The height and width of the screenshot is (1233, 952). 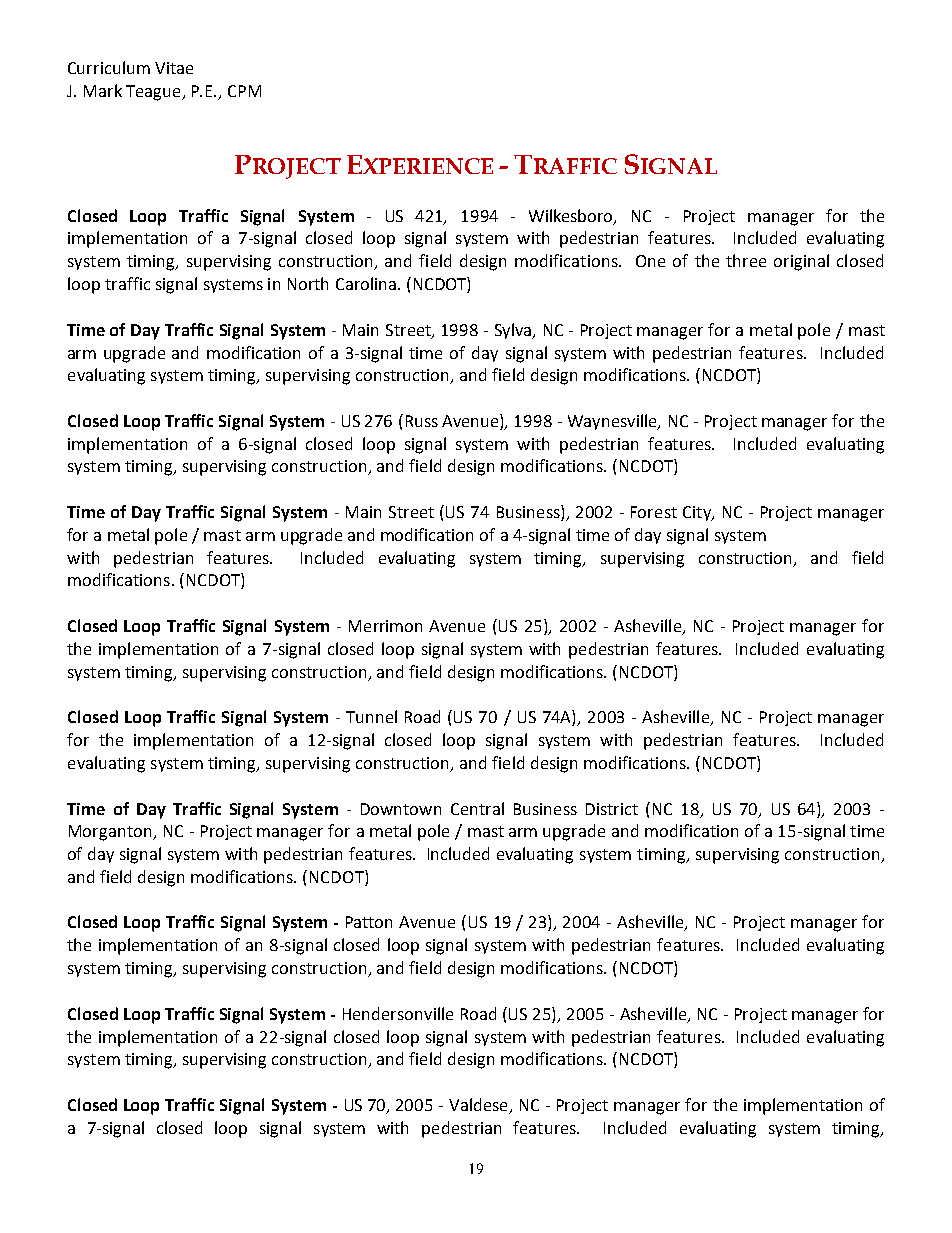 I want to click on Russ, so click(x=422, y=421).
